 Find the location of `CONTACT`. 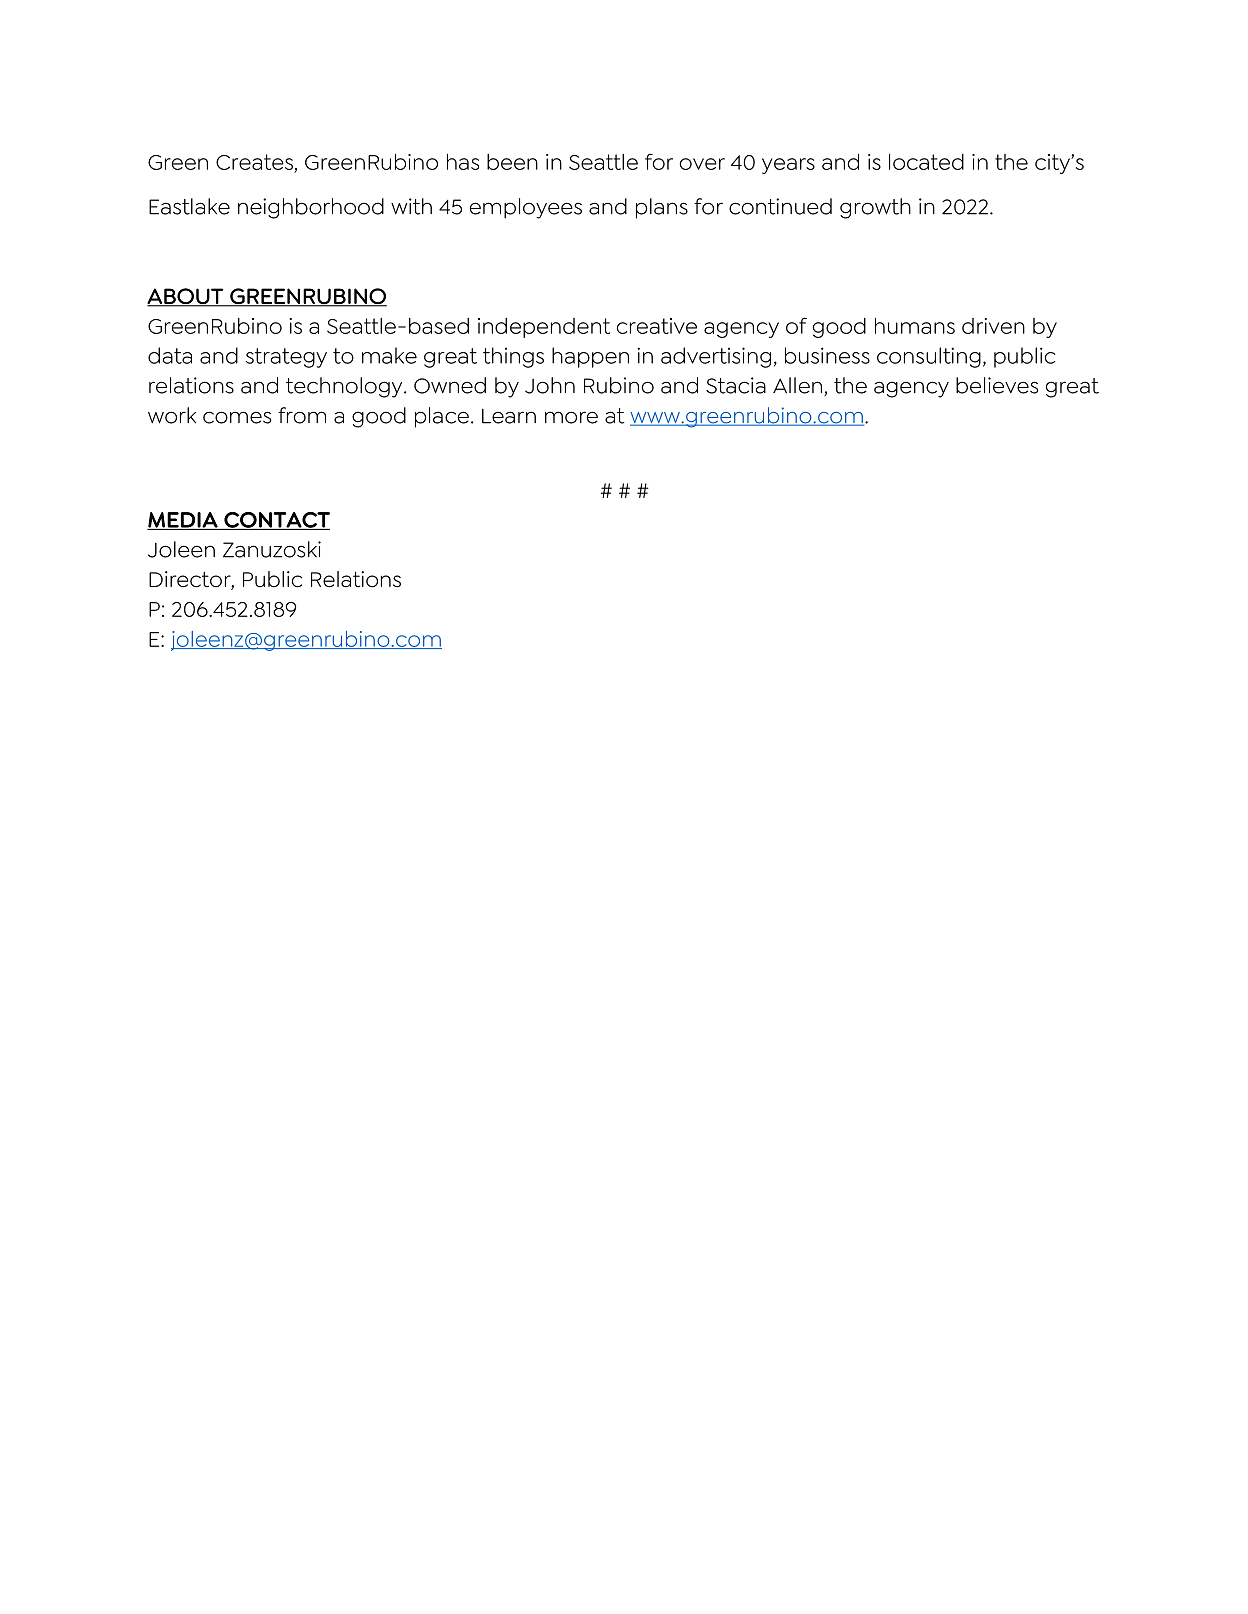

CONTACT is located at coordinates (276, 521).
